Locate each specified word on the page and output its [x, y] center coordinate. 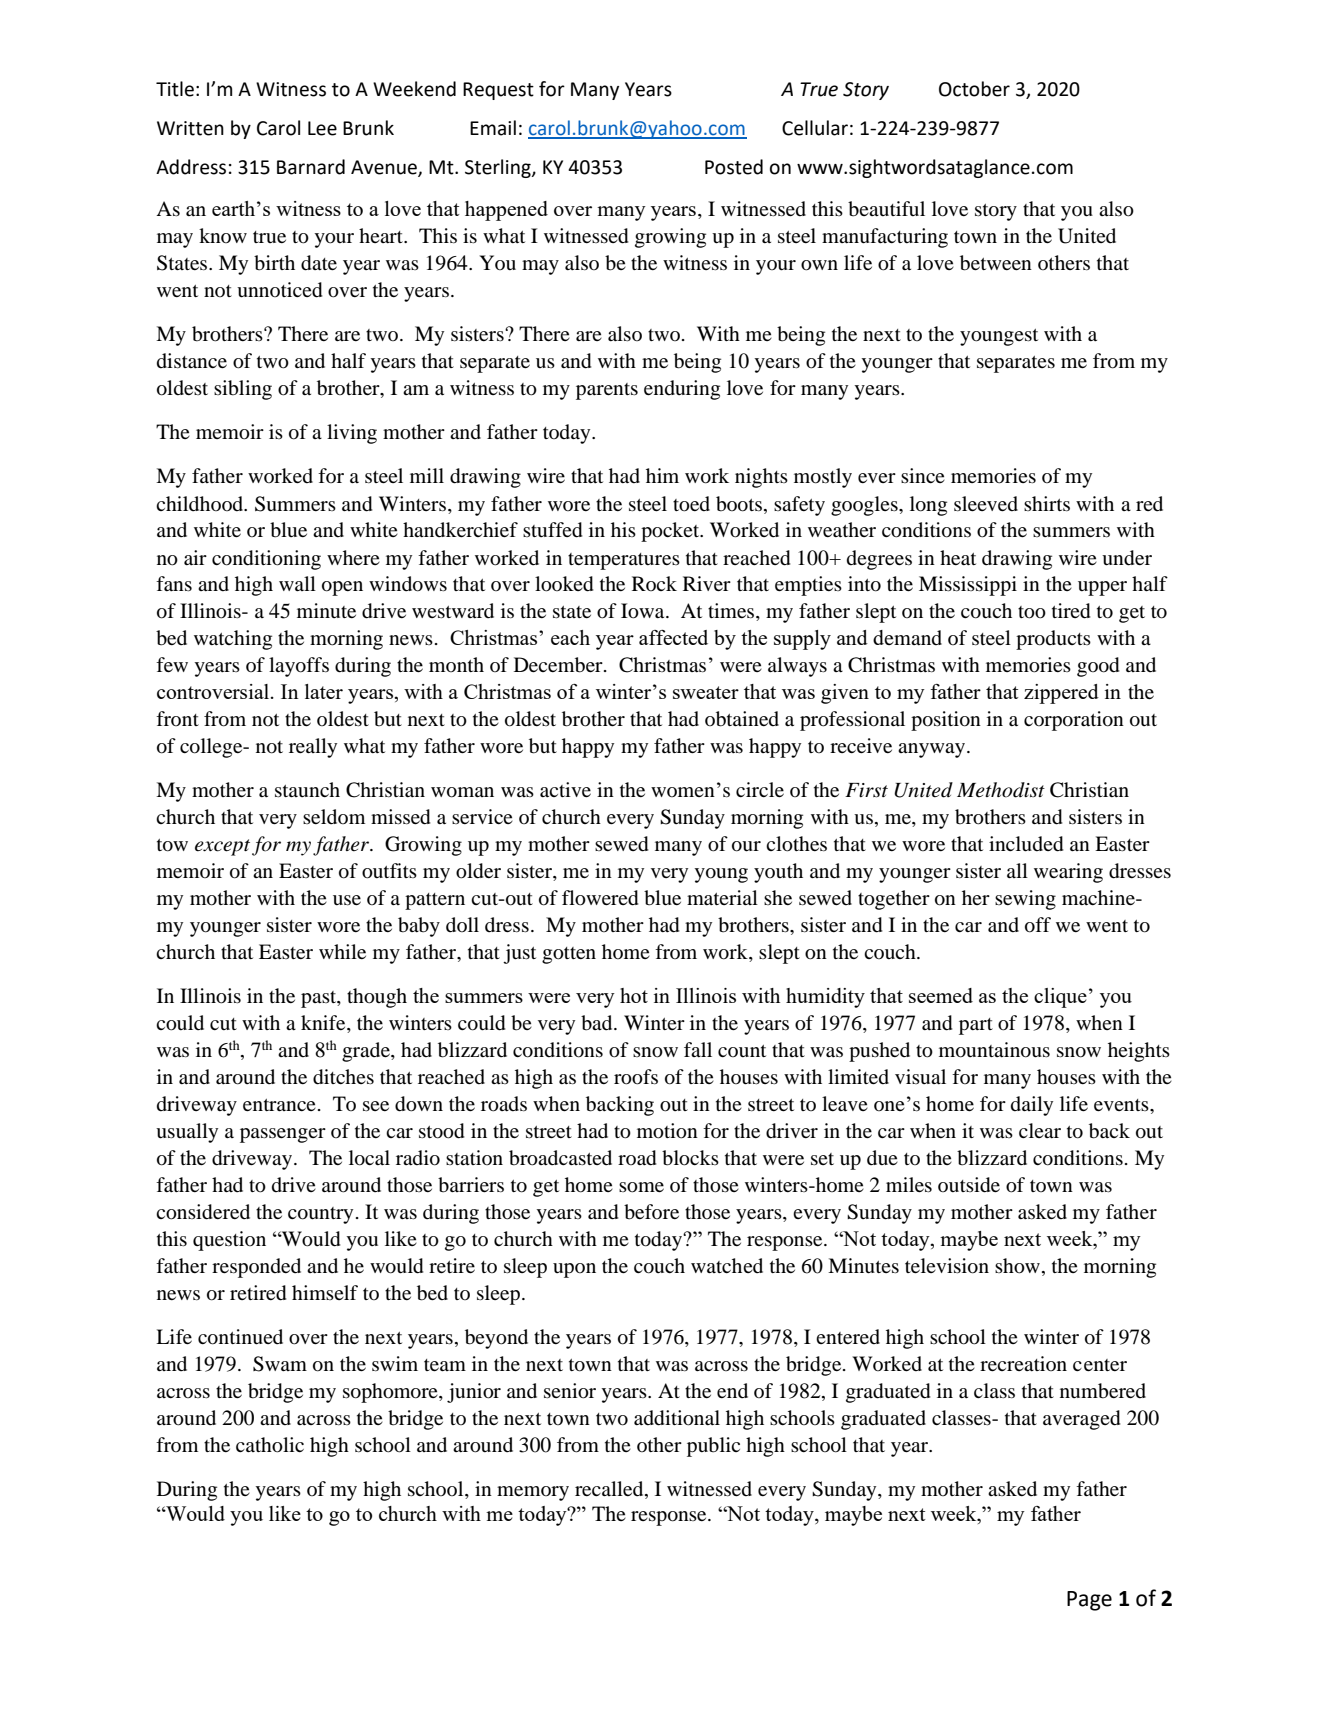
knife [324, 1024]
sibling [243, 390]
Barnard [311, 167]
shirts [1047, 503]
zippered [1061, 694]
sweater [706, 692]
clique [1060, 998]
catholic [270, 1445]
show [1017, 1266]
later [324, 691]
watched [727, 1266]
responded [256, 1268]
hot [634, 995]
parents [607, 391]
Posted [734, 167]
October [974, 89]
